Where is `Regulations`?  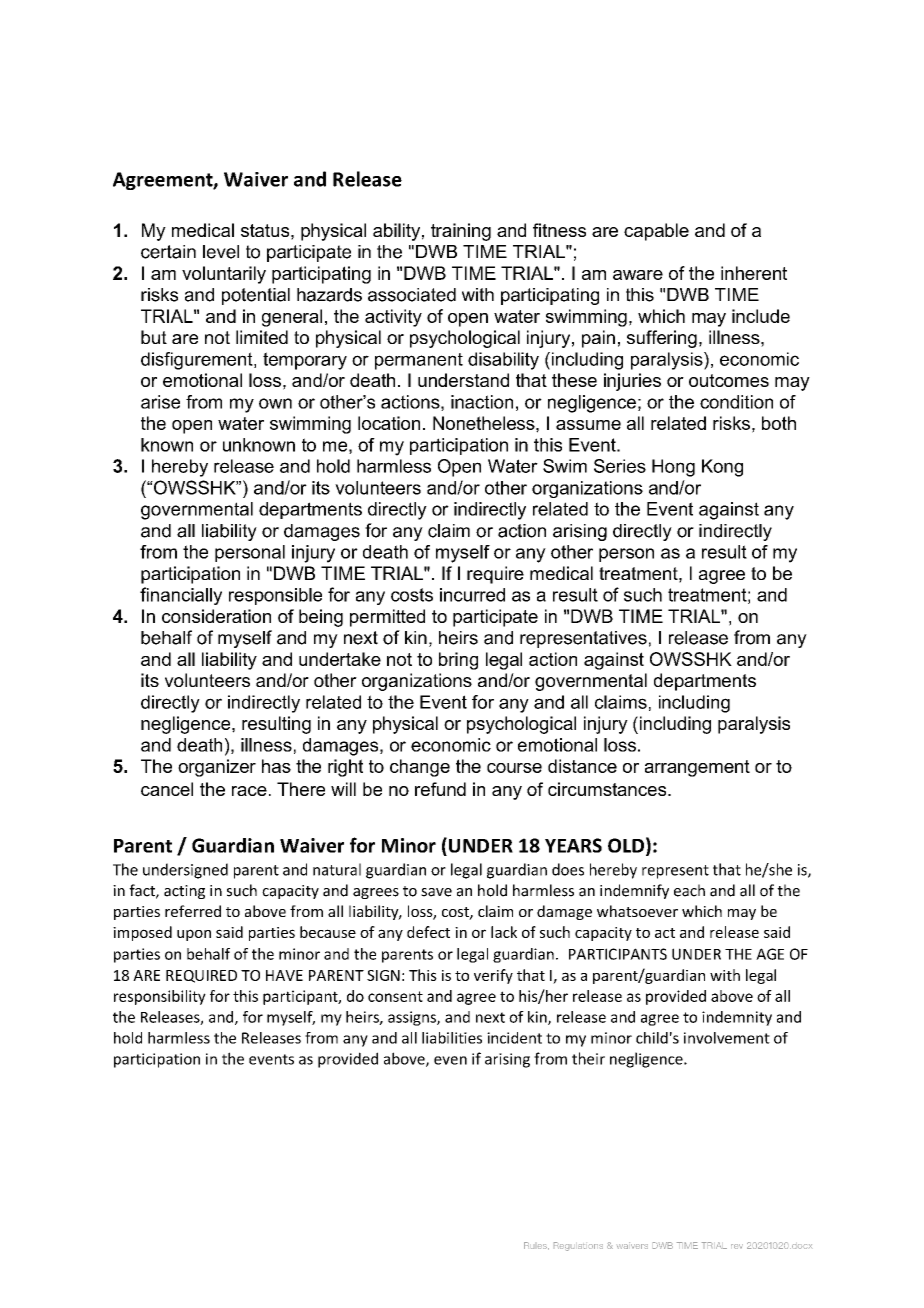
Regulations is located at coordinates (578, 1246).
